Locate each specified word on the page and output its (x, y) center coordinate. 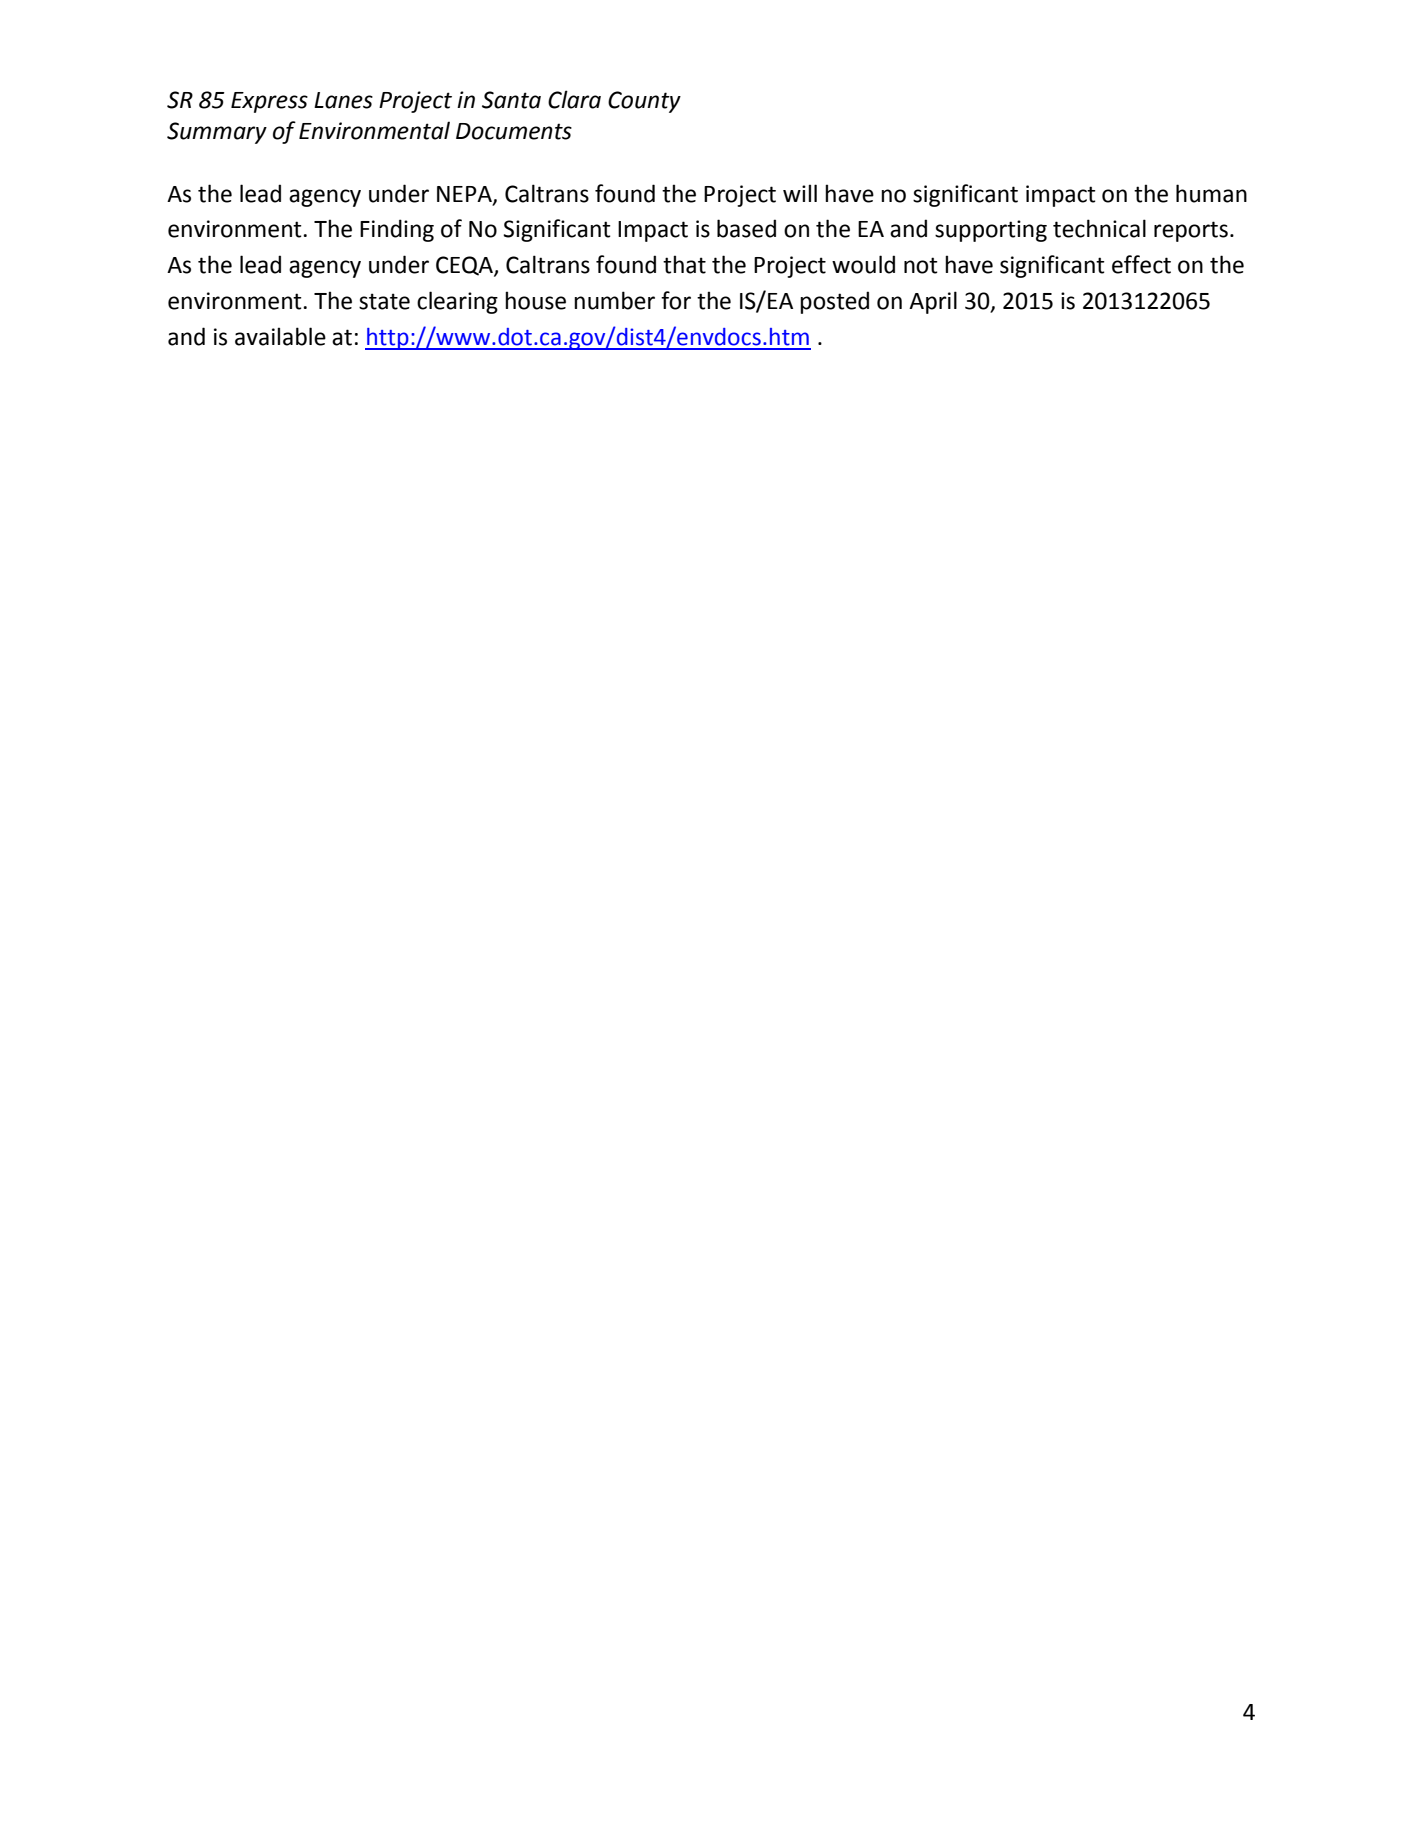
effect (1141, 264)
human (1211, 193)
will (800, 193)
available (280, 336)
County (644, 102)
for (676, 300)
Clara (574, 99)
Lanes (343, 100)
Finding (397, 230)
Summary (217, 133)
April (933, 302)
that (684, 264)
